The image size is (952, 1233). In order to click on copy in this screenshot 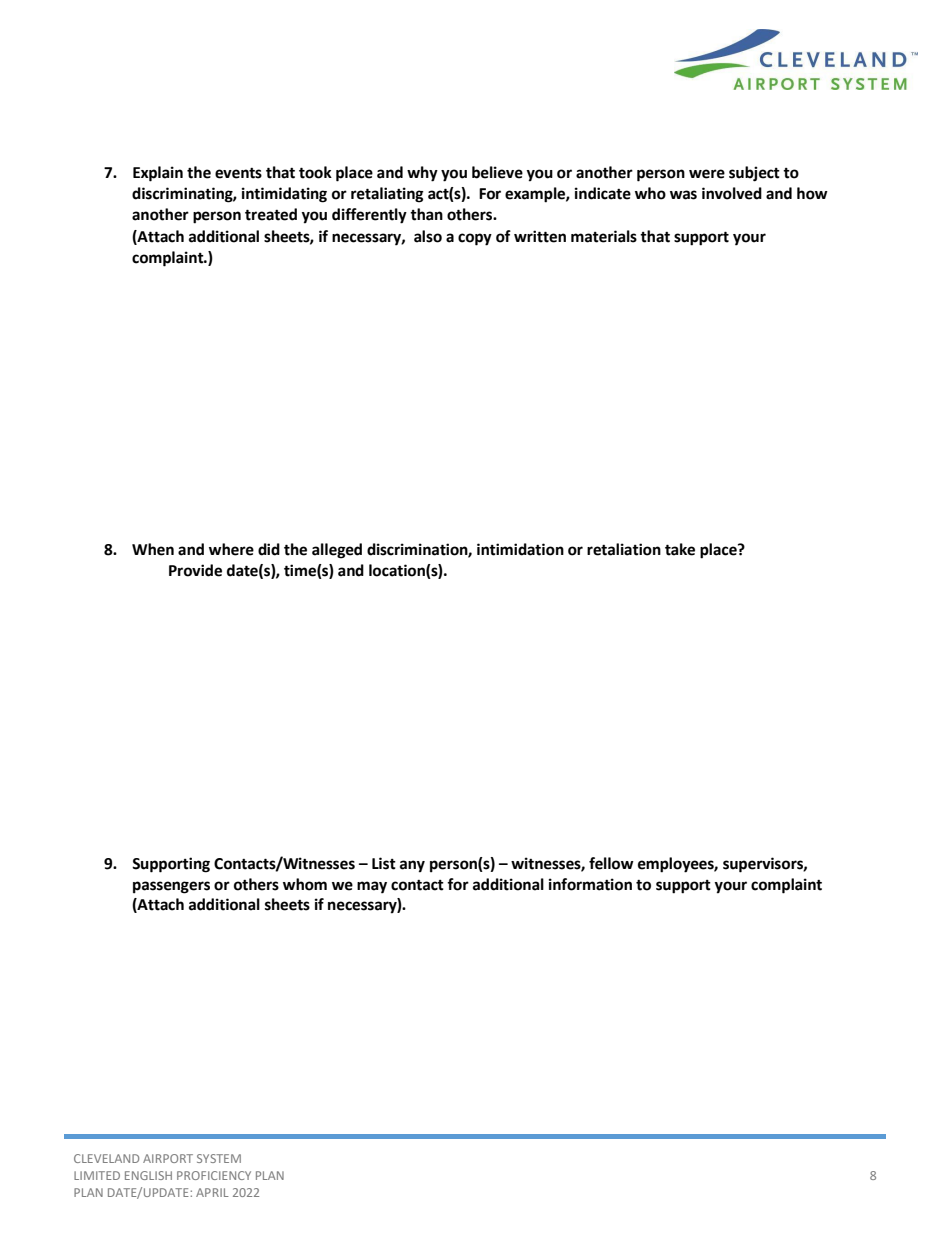, I will do `click(475, 239)`.
